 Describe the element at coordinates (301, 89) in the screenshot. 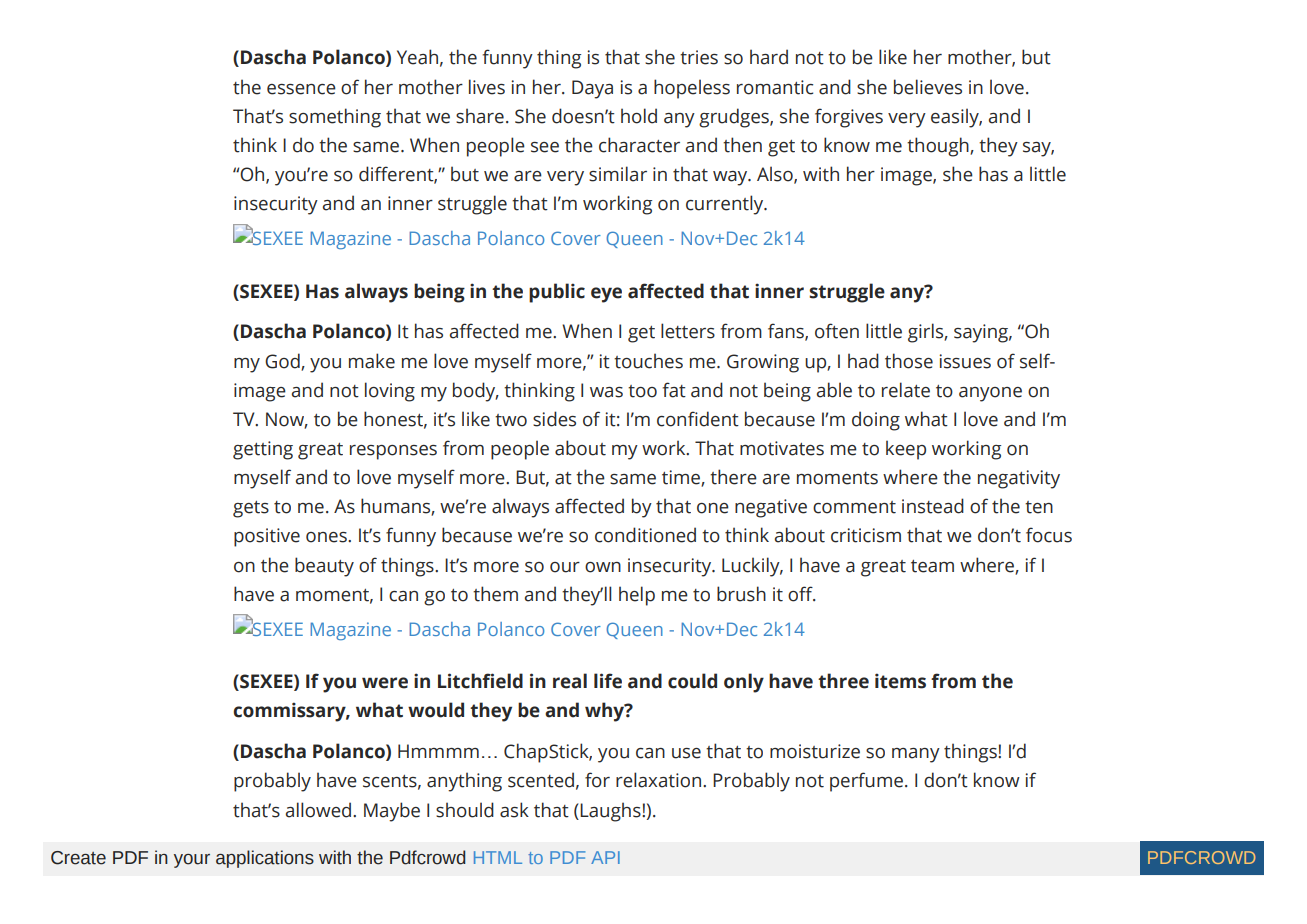

I see `essence` at that location.
